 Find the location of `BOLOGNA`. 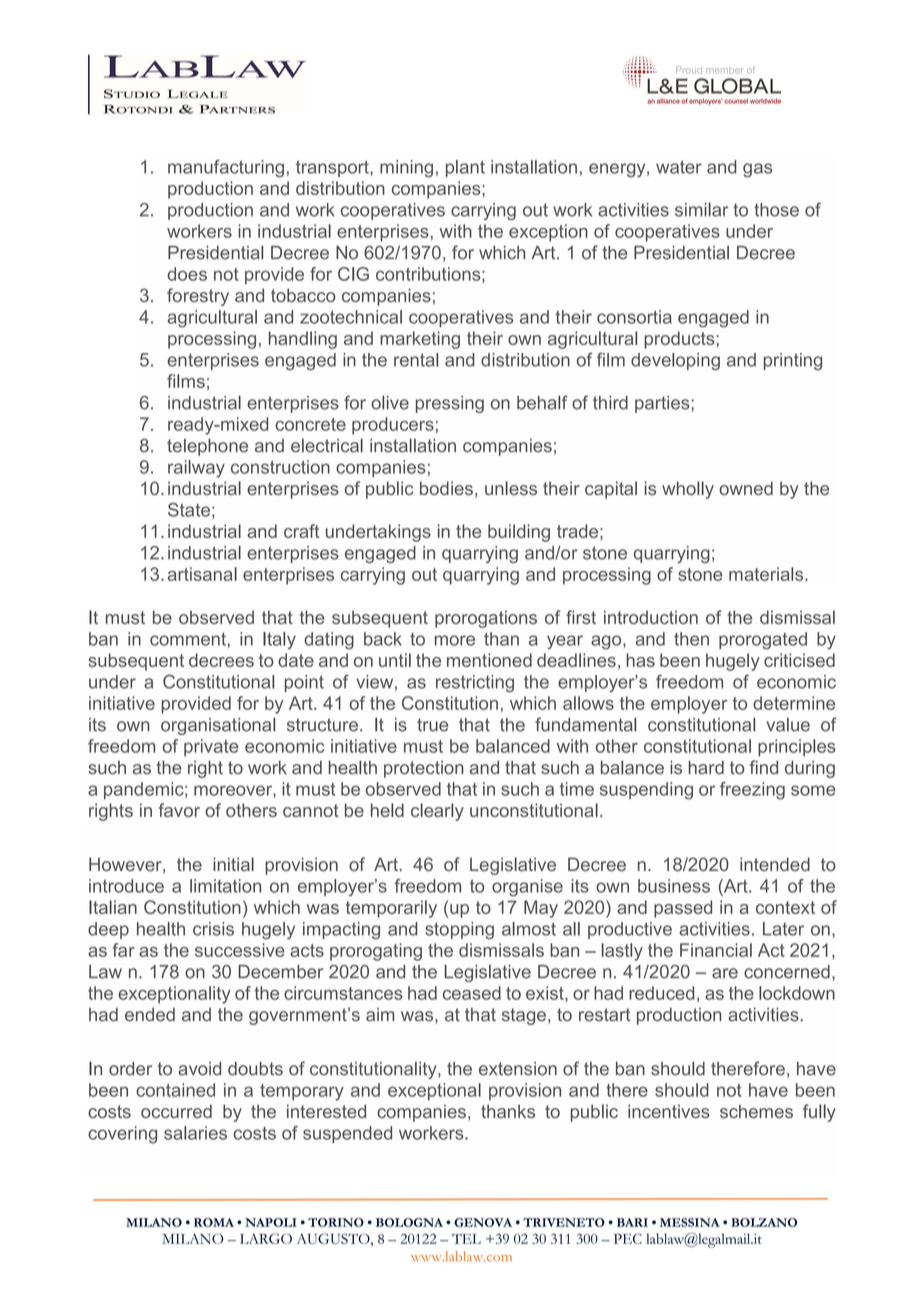

BOLOGNA is located at coordinates (409, 1222).
